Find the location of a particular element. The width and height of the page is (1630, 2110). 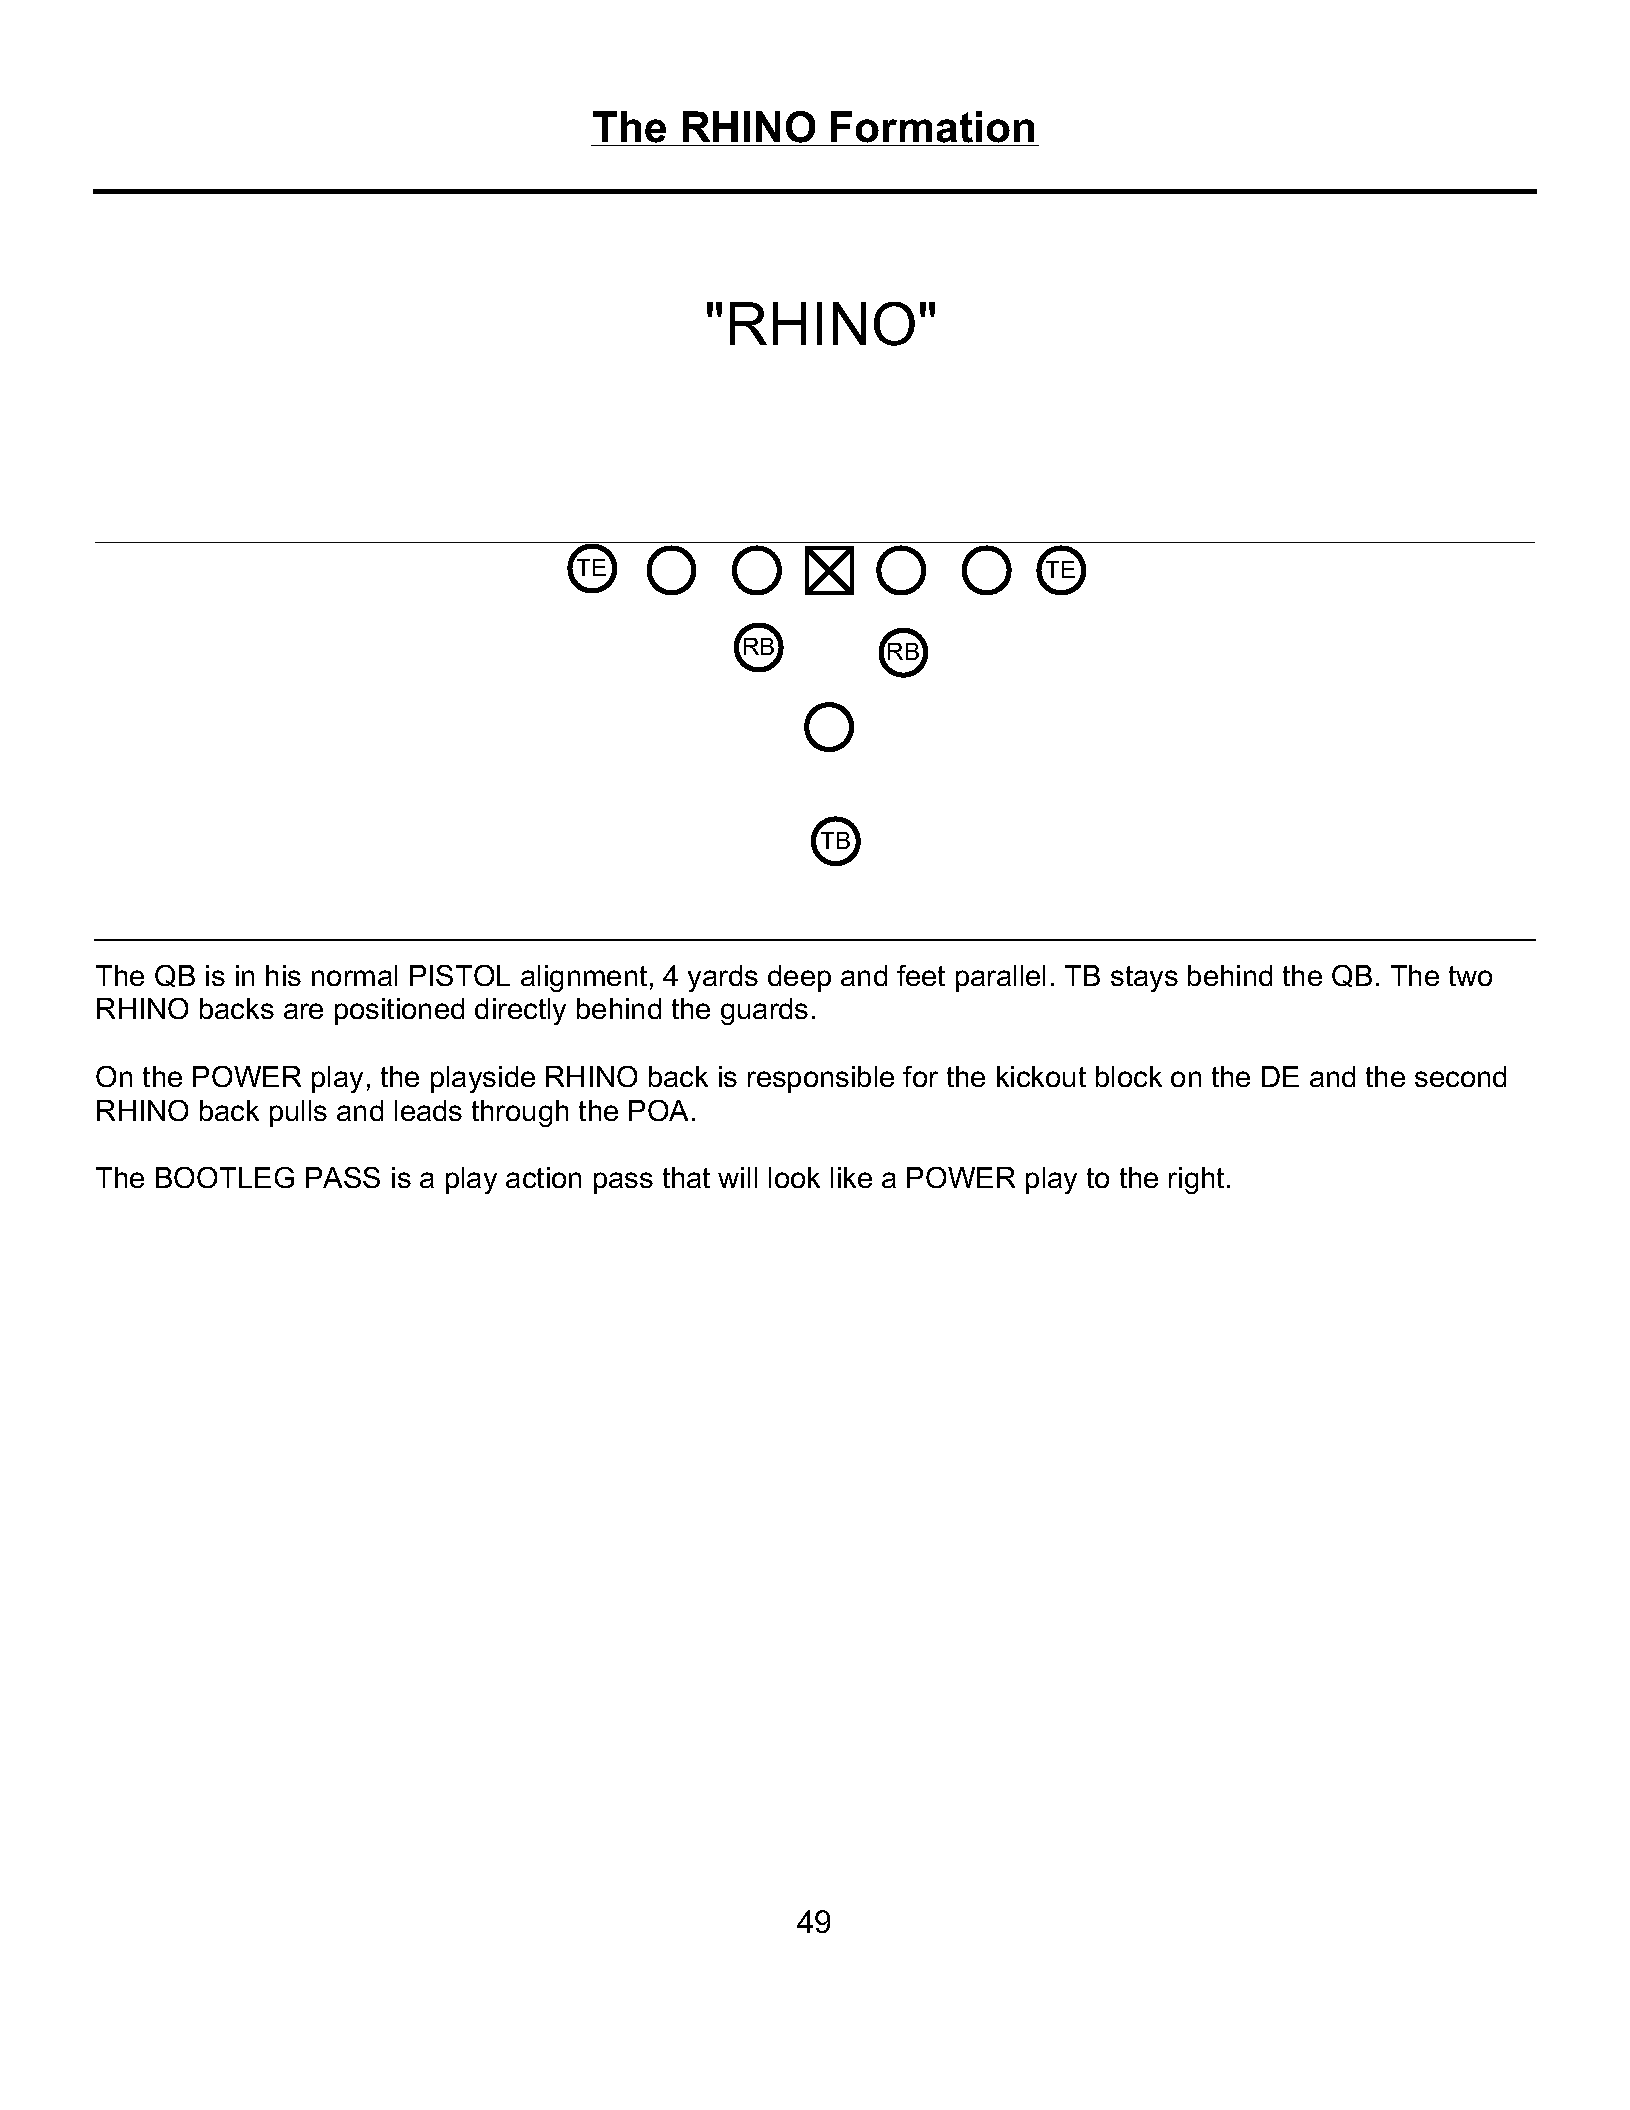

leads is located at coordinates (428, 1110).
